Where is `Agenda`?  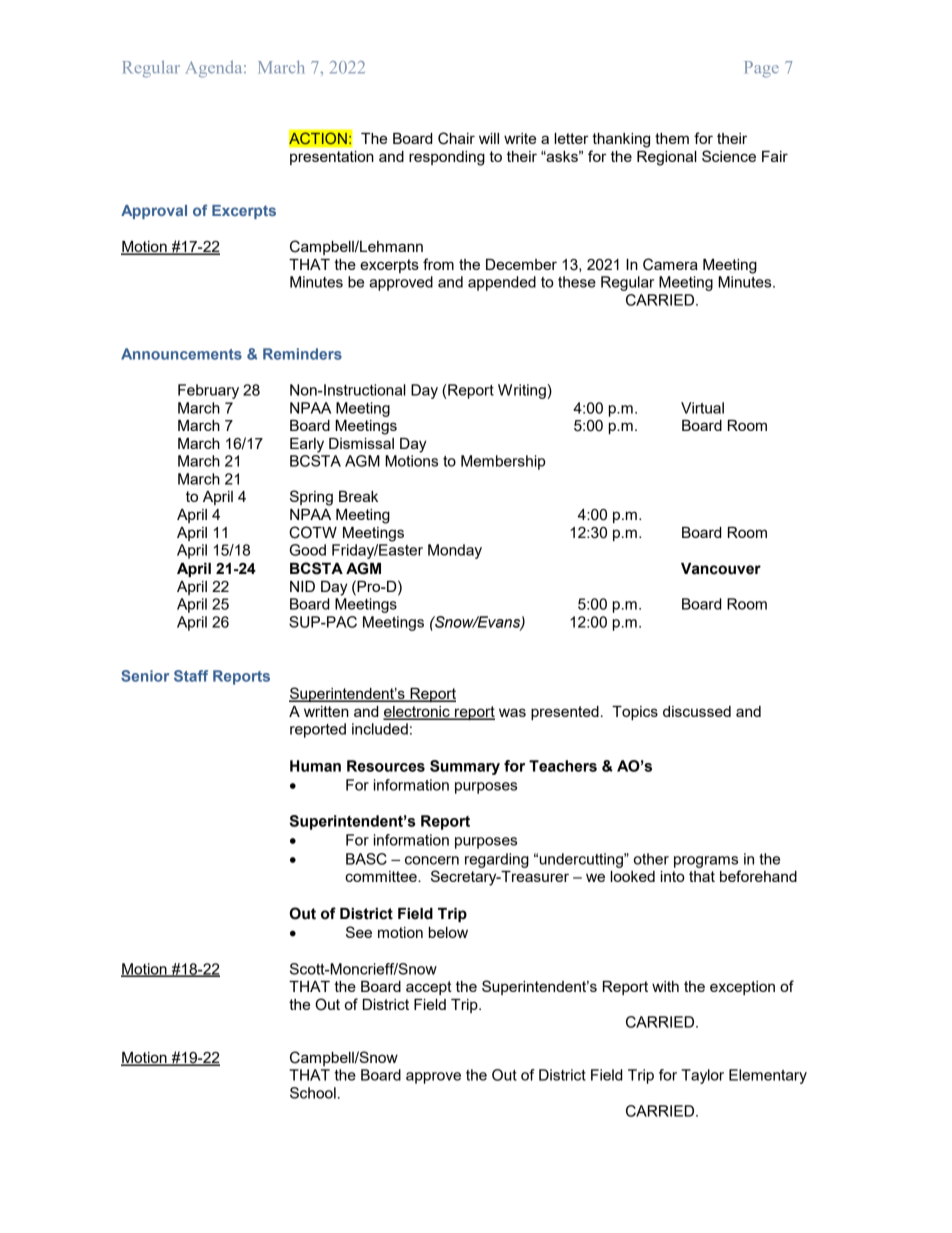
Agenda is located at coordinates (215, 69).
